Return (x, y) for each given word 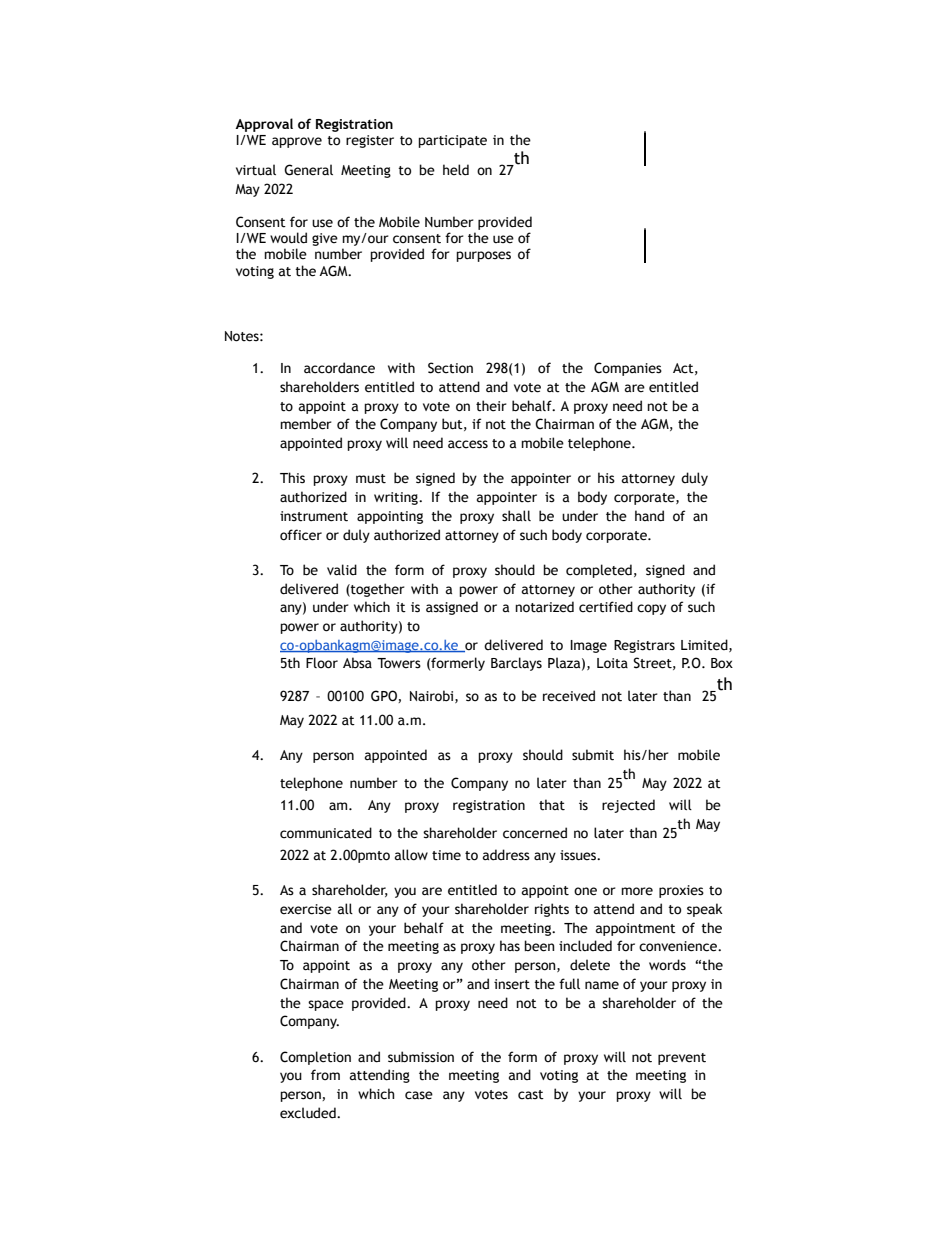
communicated (326, 833)
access (468, 444)
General (308, 170)
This (292, 478)
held (456, 170)
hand (649, 516)
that (552, 805)
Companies (628, 369)
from (325, 1074)
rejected (628, 806)
